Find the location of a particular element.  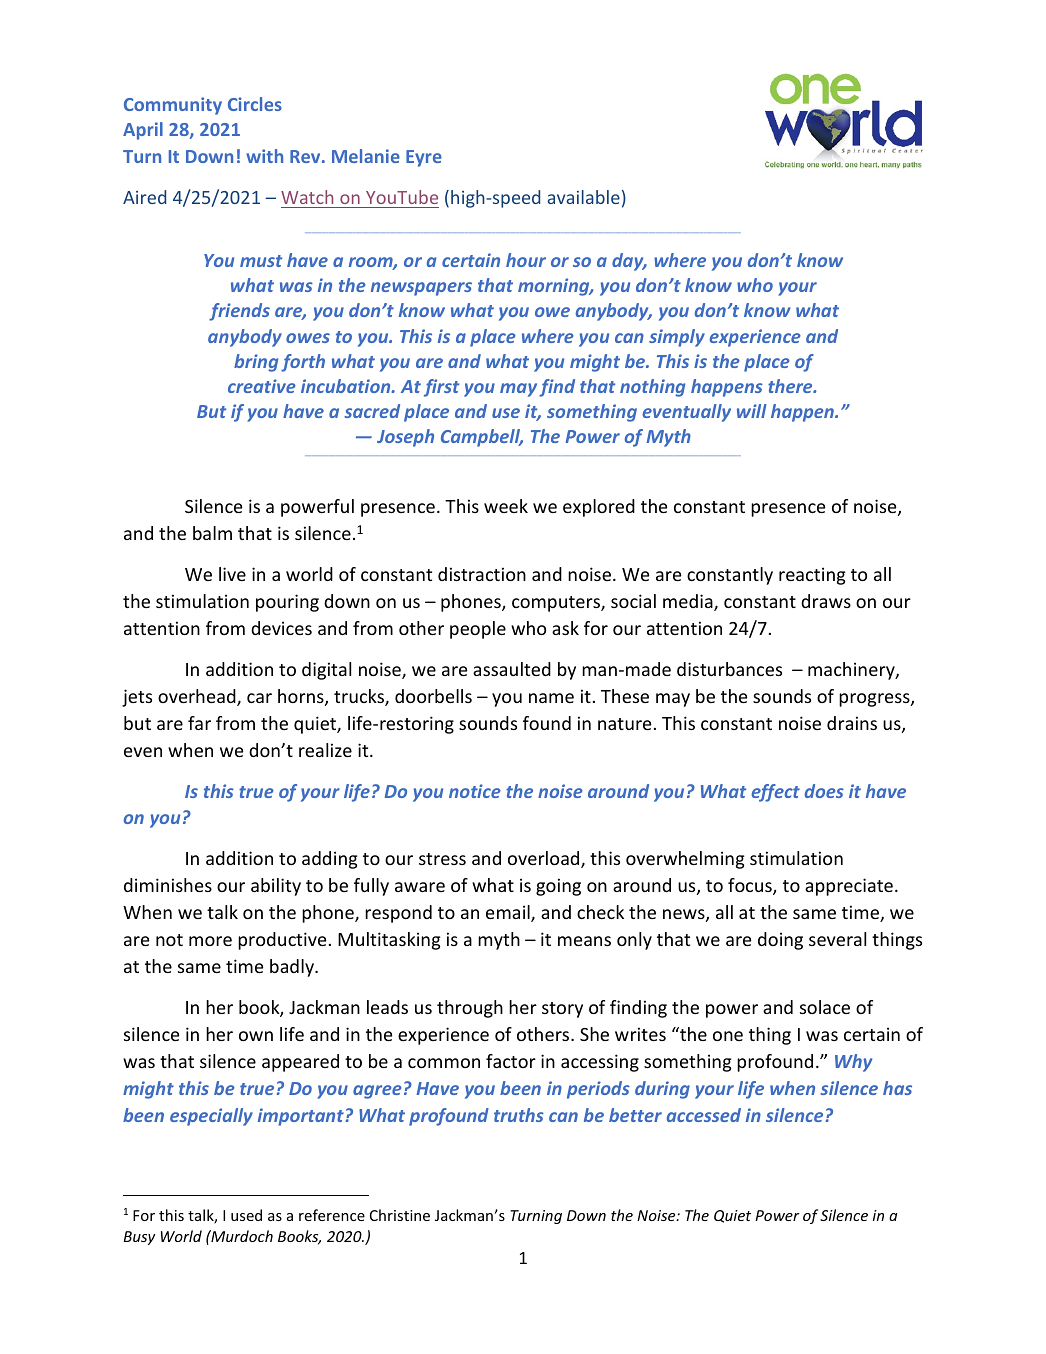

overload is located at coordinates (545, 859).
